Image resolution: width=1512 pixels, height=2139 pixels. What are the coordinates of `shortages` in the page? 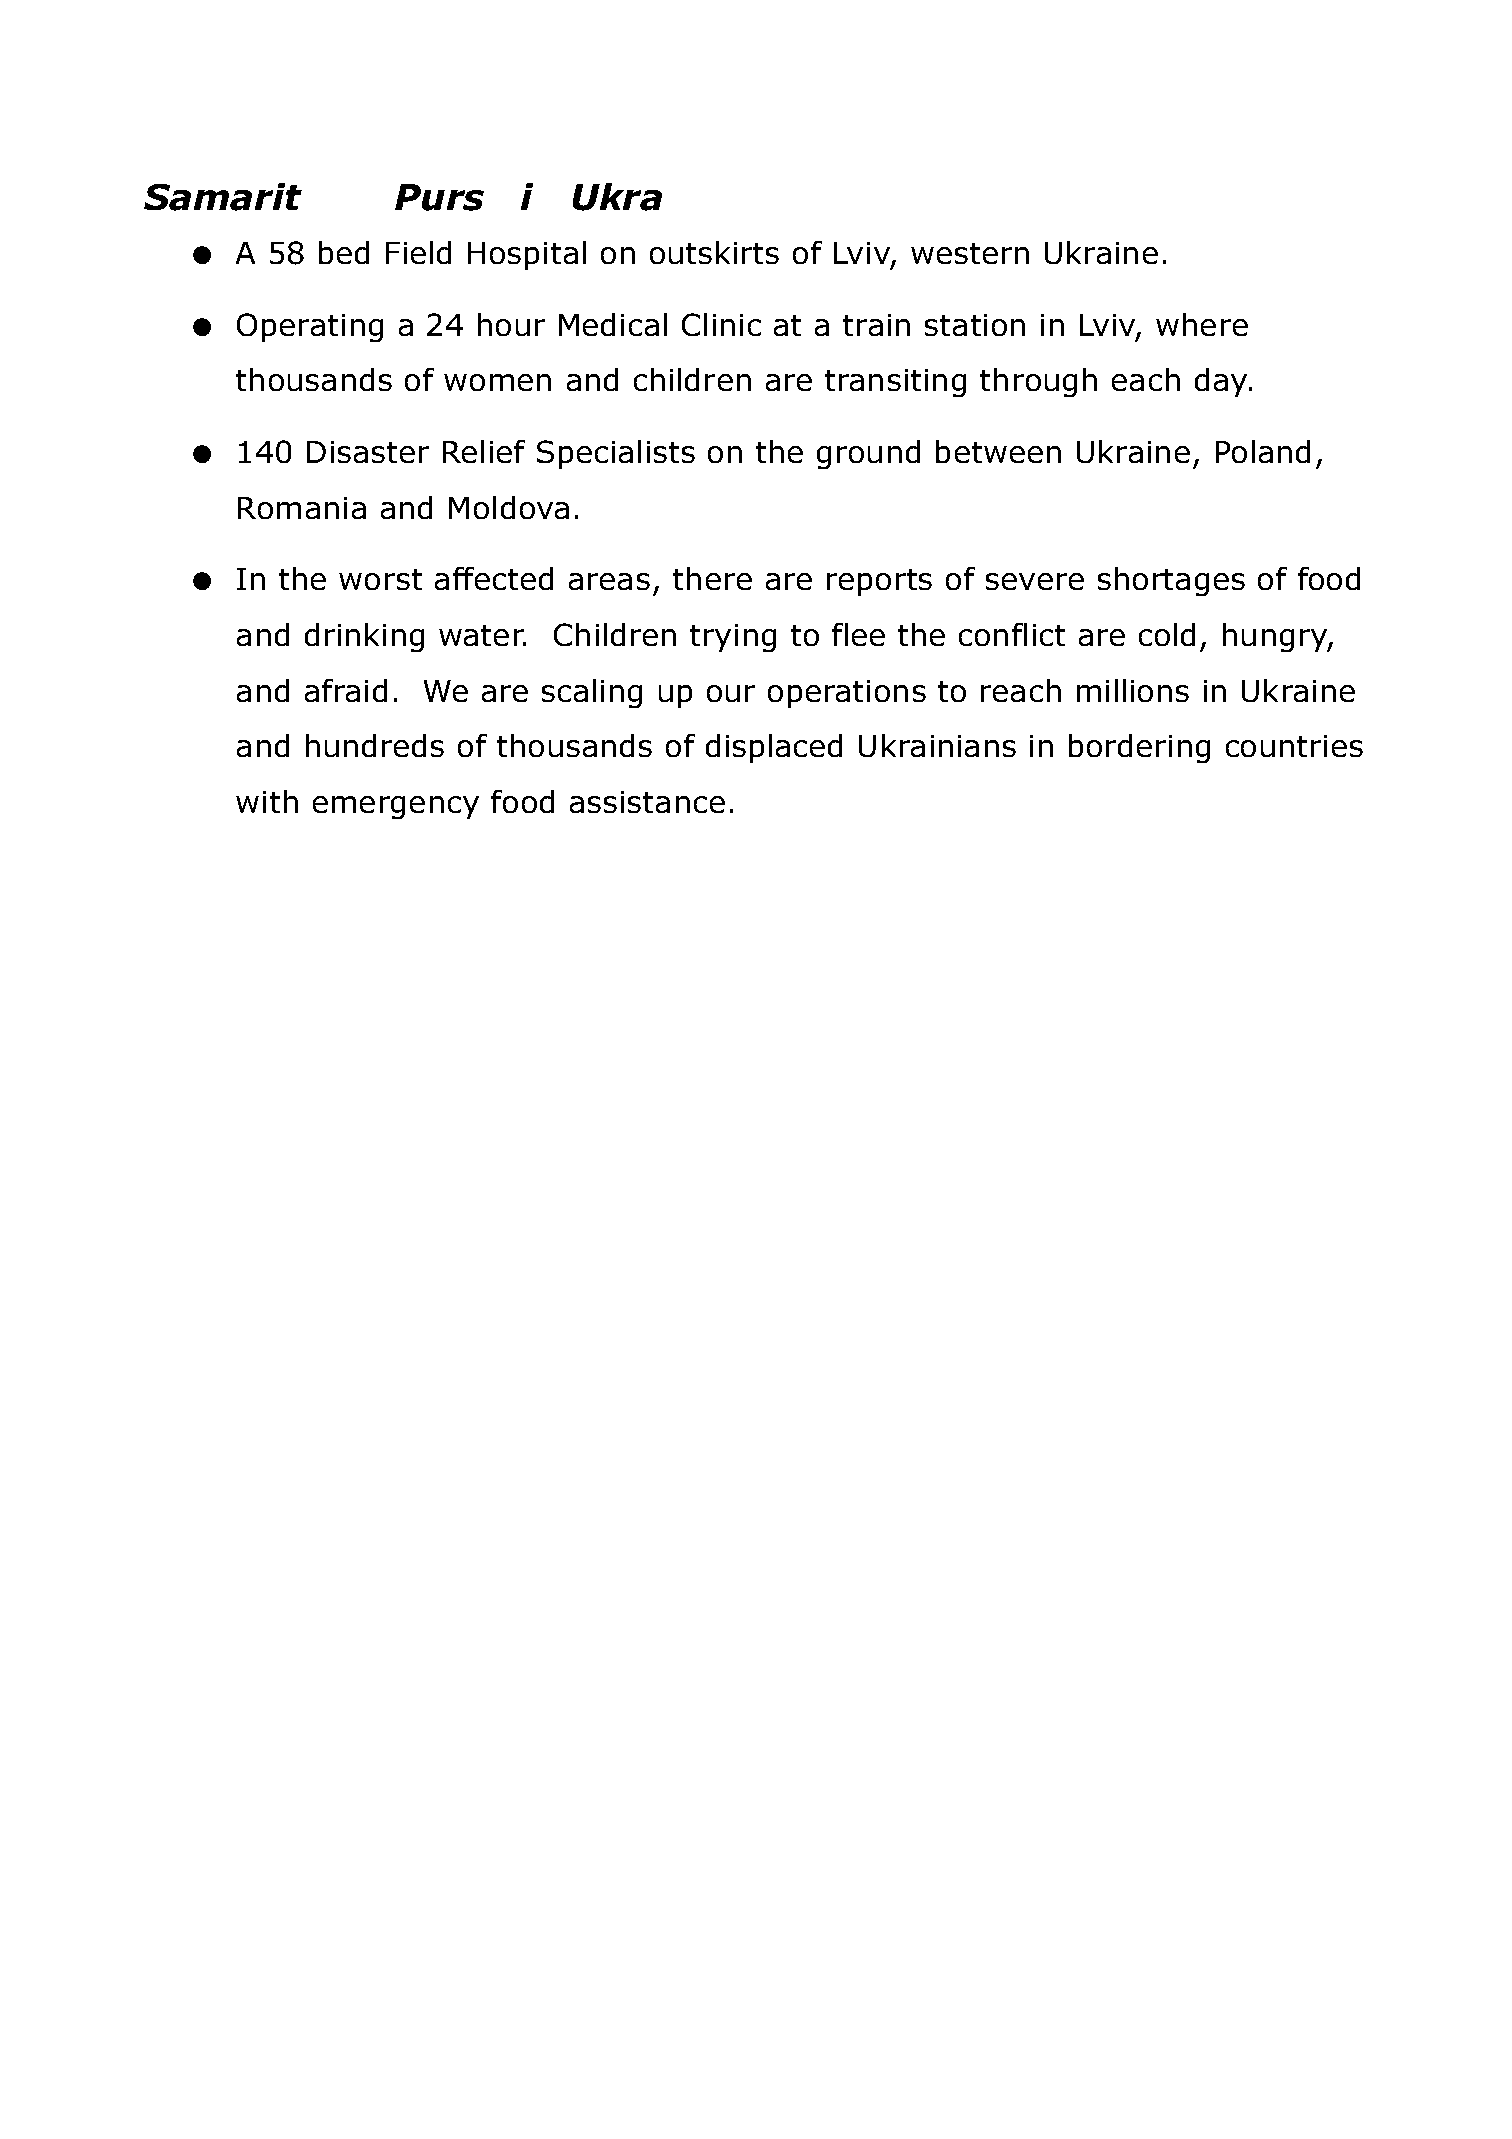 It's located at (1171, 581).
